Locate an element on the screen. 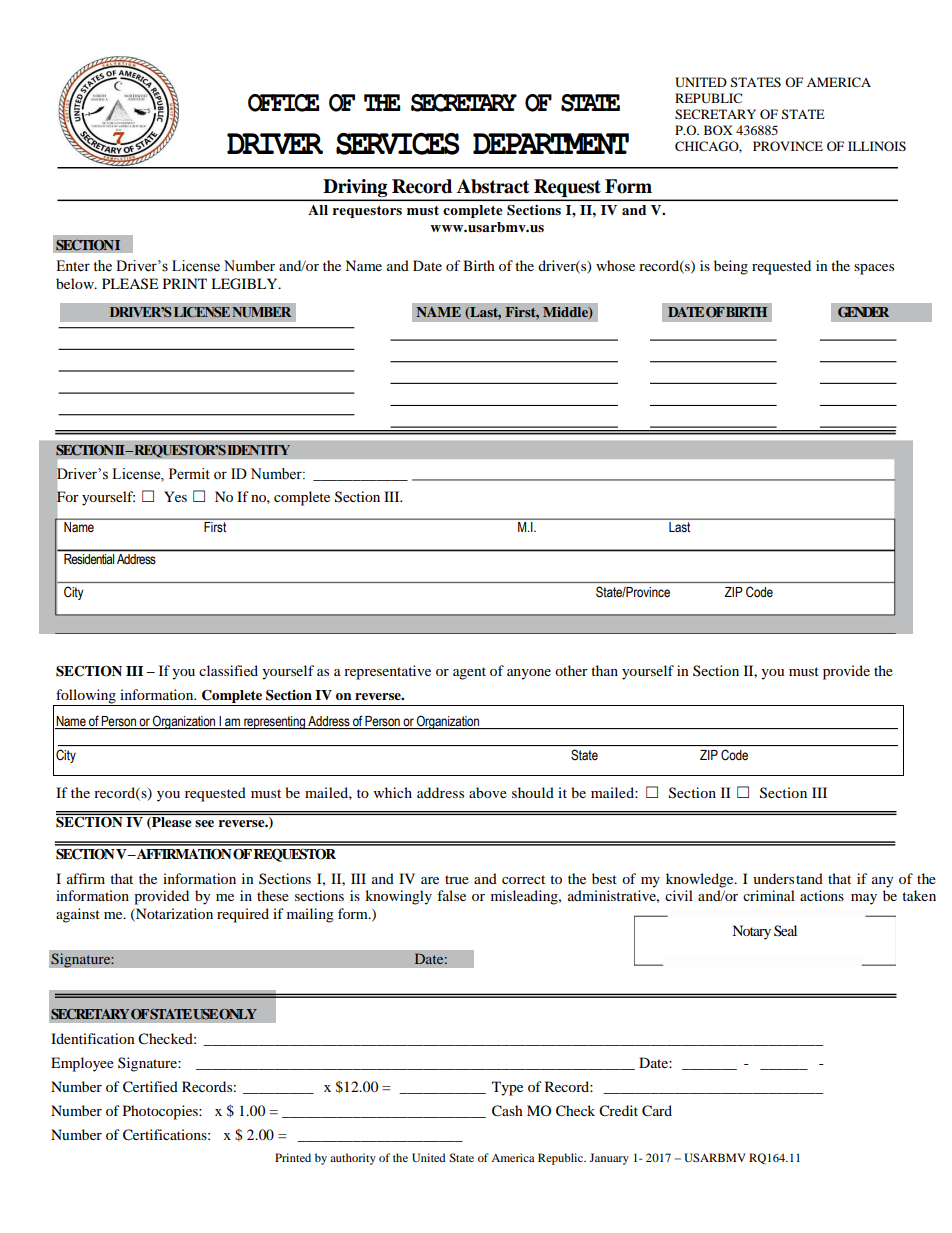 The width and height of the screenshot is (952, 1233). actions is located at coordinates (822, 895).
